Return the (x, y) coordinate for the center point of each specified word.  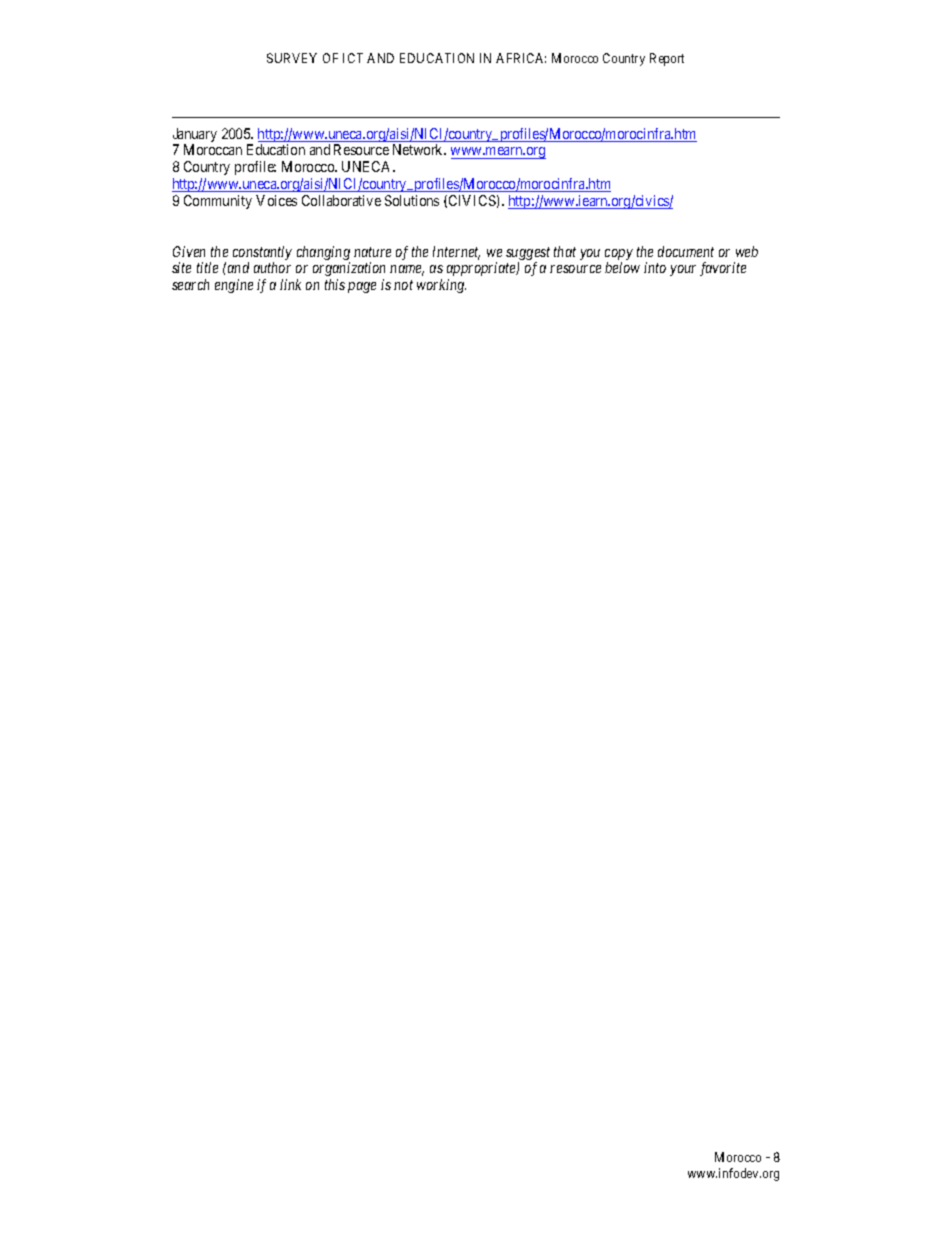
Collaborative (341, 200)
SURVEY (292, 58)
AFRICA (521, 58)
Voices (276, 200)
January (195, 136)
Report (667, 59)
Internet (456, 253)
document (686, 251)
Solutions (412, 200)
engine (234, 286)
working (441, 286)
